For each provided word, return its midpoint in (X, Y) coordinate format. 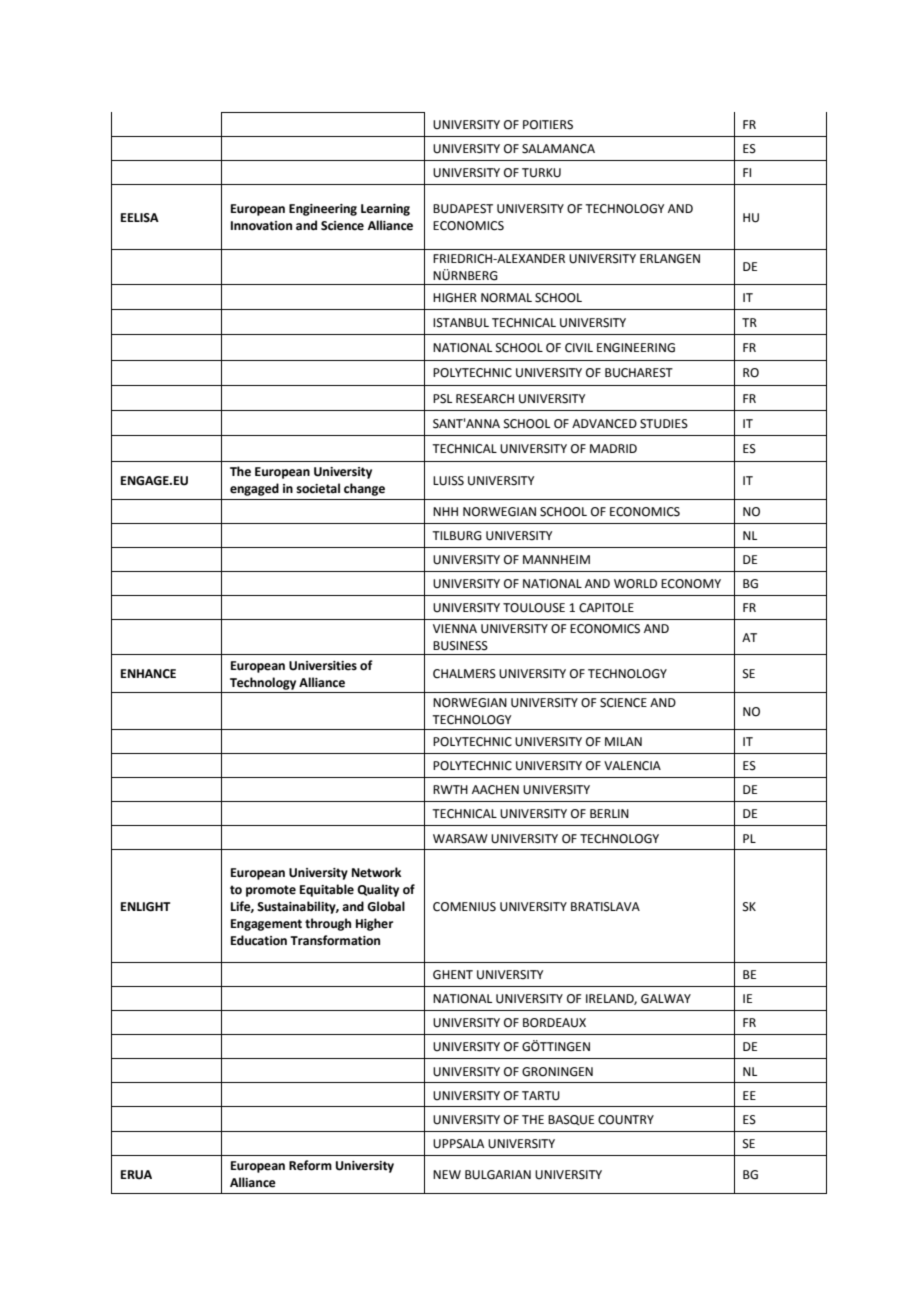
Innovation (261, 226)
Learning (385, 210)
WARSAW (460, 839)
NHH (445, 511)
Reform (310, 1165)
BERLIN (609, 813)
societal (318, 488)
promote (271, 891)
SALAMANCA (558, 149)
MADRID (613, 448)
